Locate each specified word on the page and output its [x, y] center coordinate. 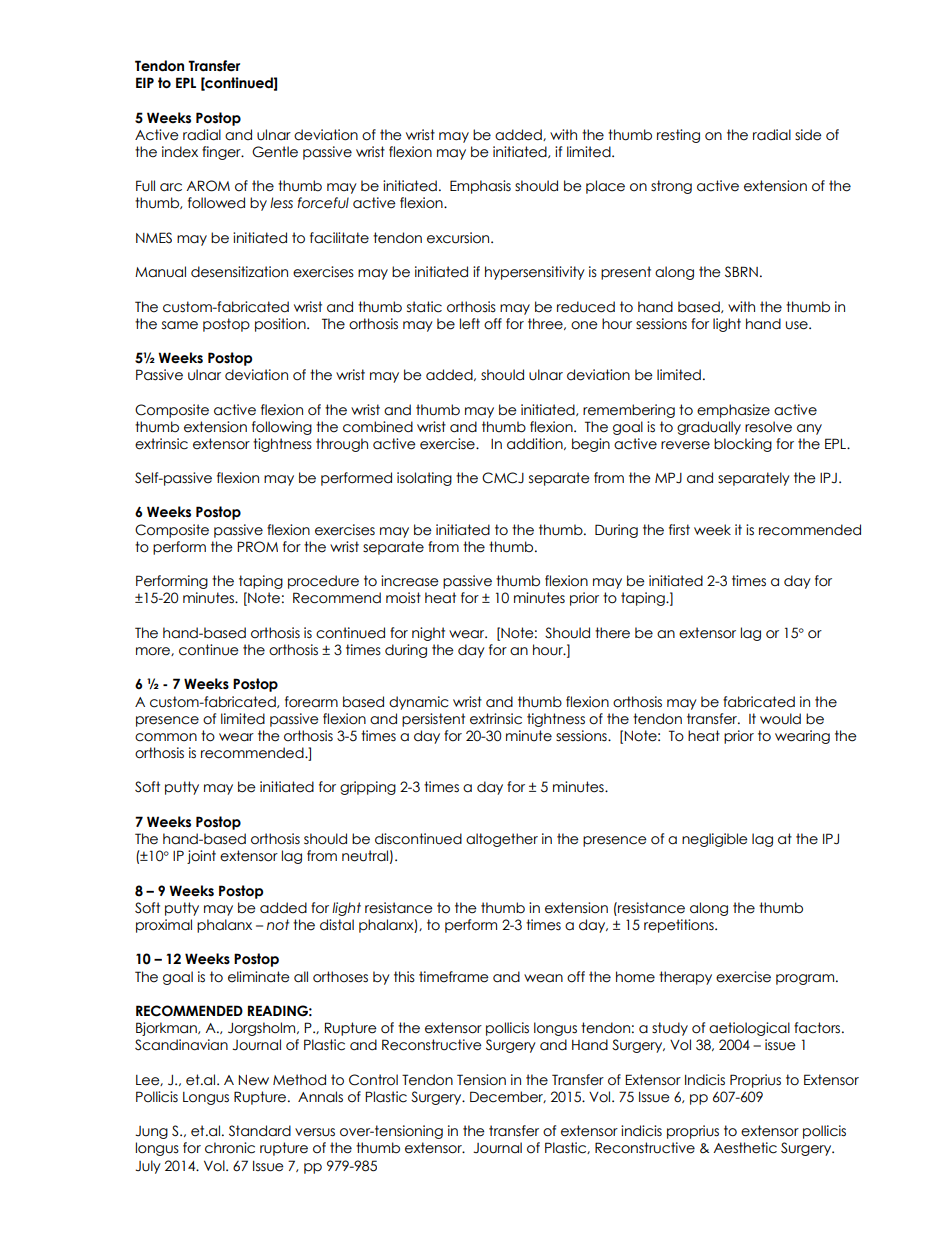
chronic [230, 1148]
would [780, 719]
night [428, 634]
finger [222, 153]
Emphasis [480, 187]
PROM [257, 547]
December [508, 1097]
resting [678, 136]
